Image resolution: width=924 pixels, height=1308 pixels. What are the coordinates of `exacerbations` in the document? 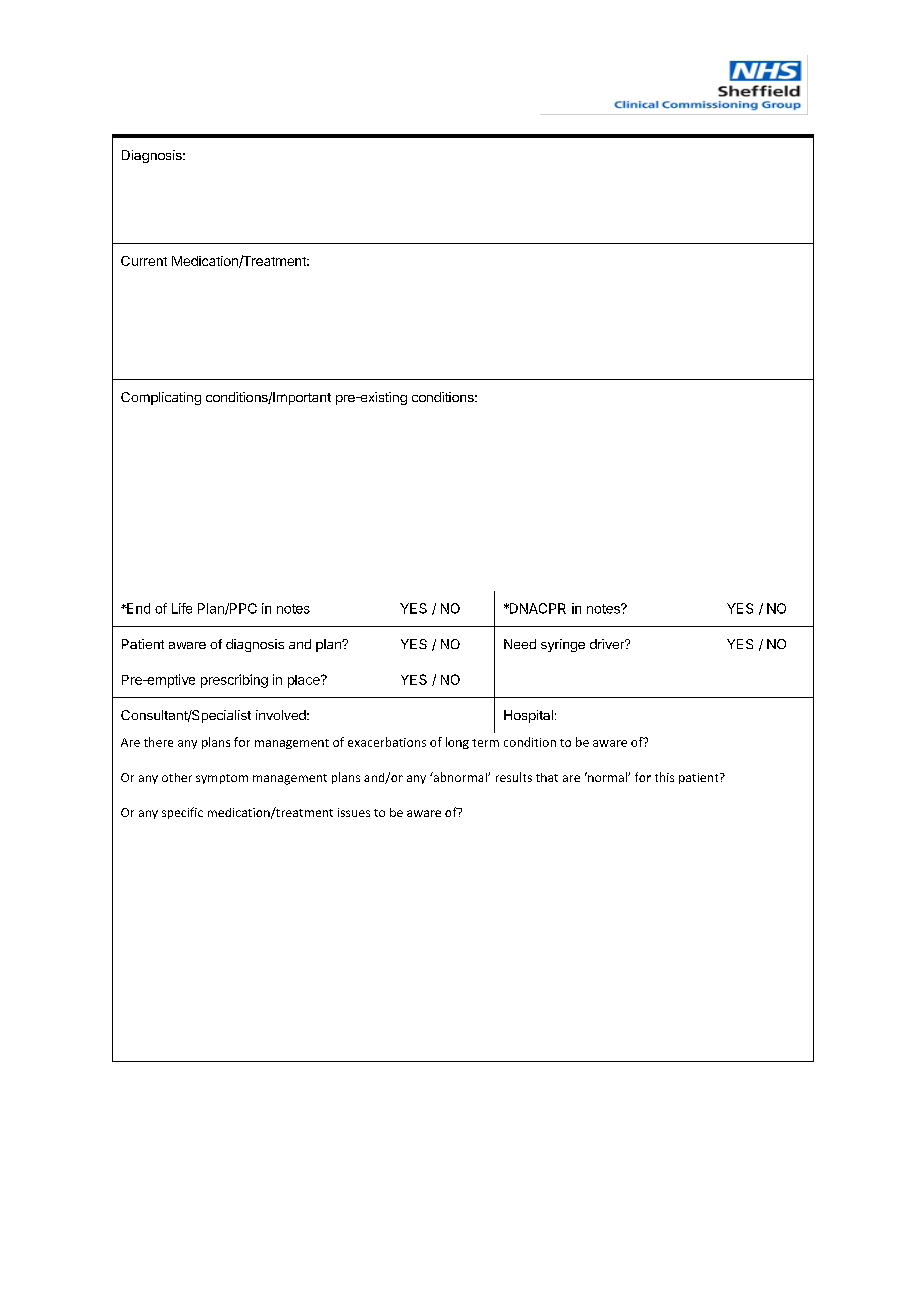 It's located at (387, 742).
